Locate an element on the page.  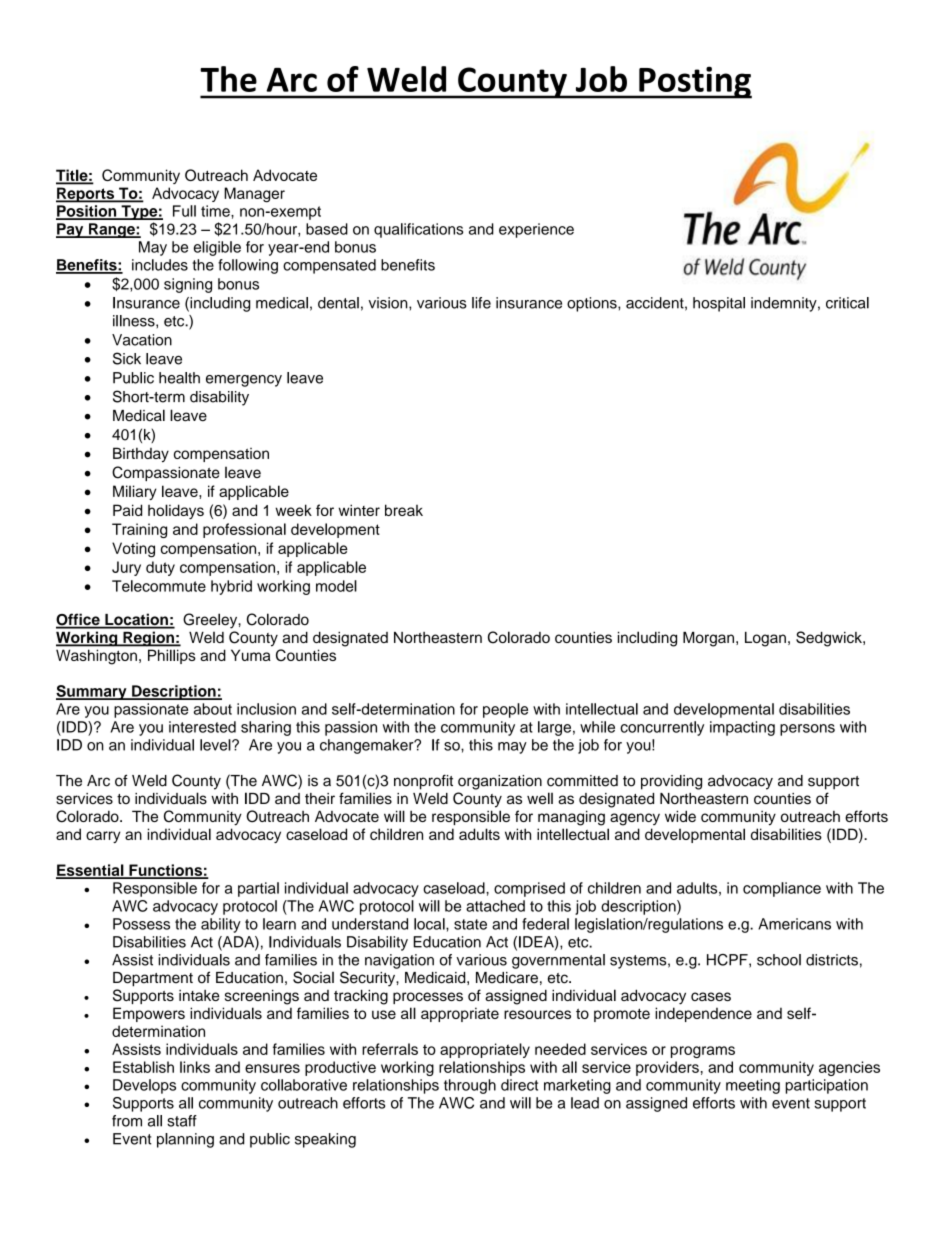
nonprofit is located at coordinates (423, 782).
